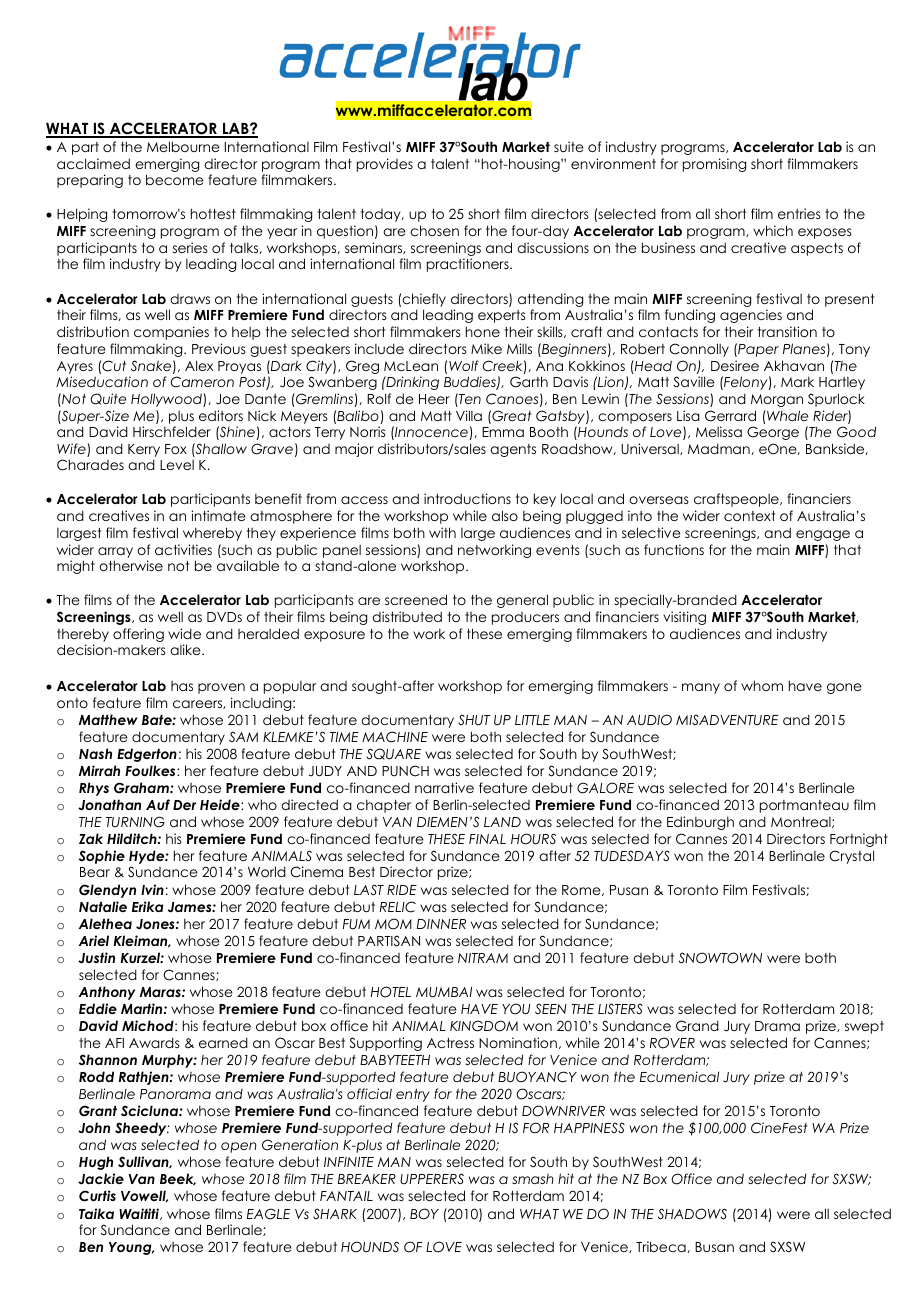 The width and height of the page is (924, 1308). I want to click on chosen, so click(434, 230).
